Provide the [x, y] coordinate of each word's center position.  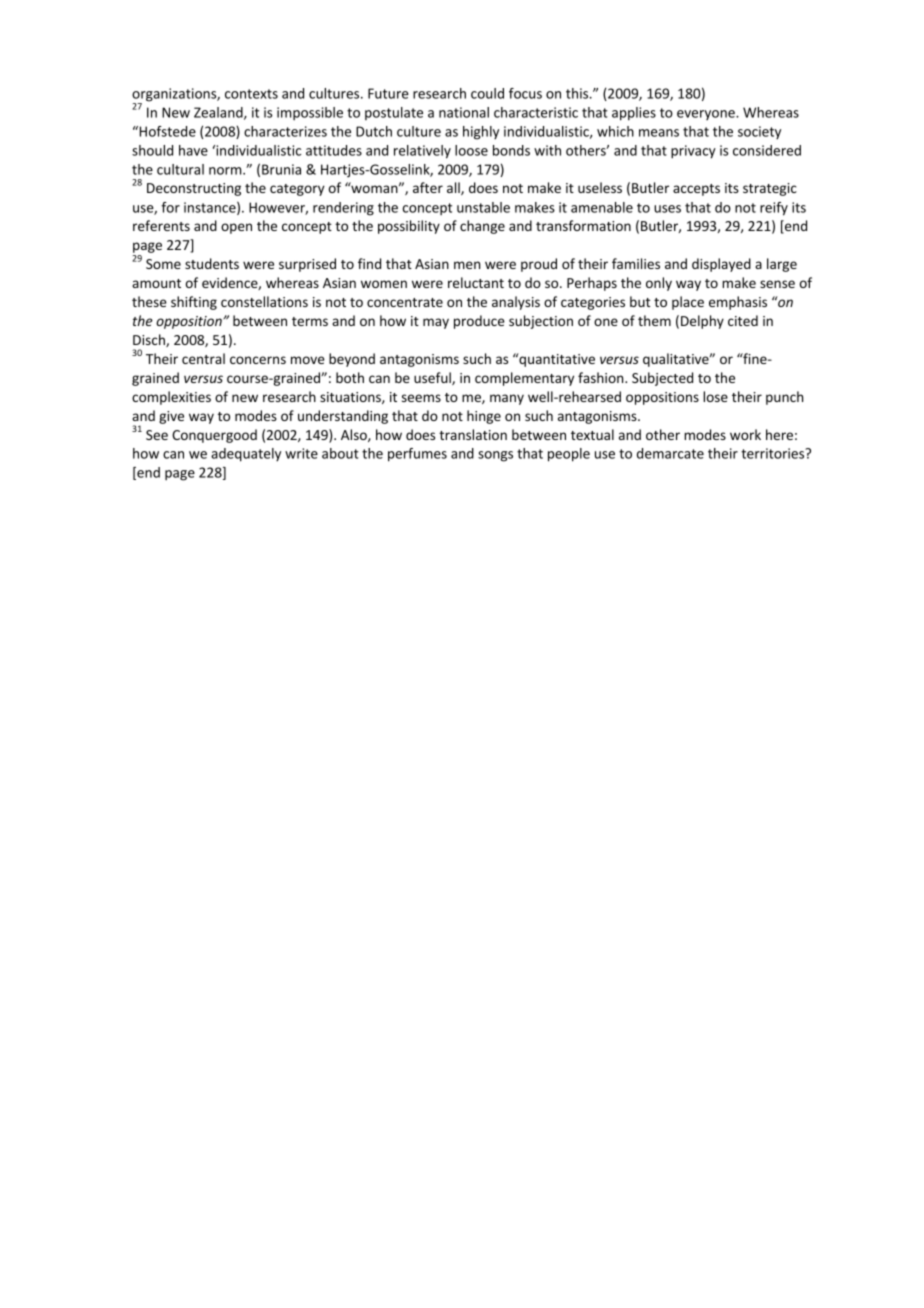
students [212, 263]
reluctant [476, 282]
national [464, 112]
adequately [246, 455]
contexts [251, 94]
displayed [721, 265]
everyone [707, 115]
